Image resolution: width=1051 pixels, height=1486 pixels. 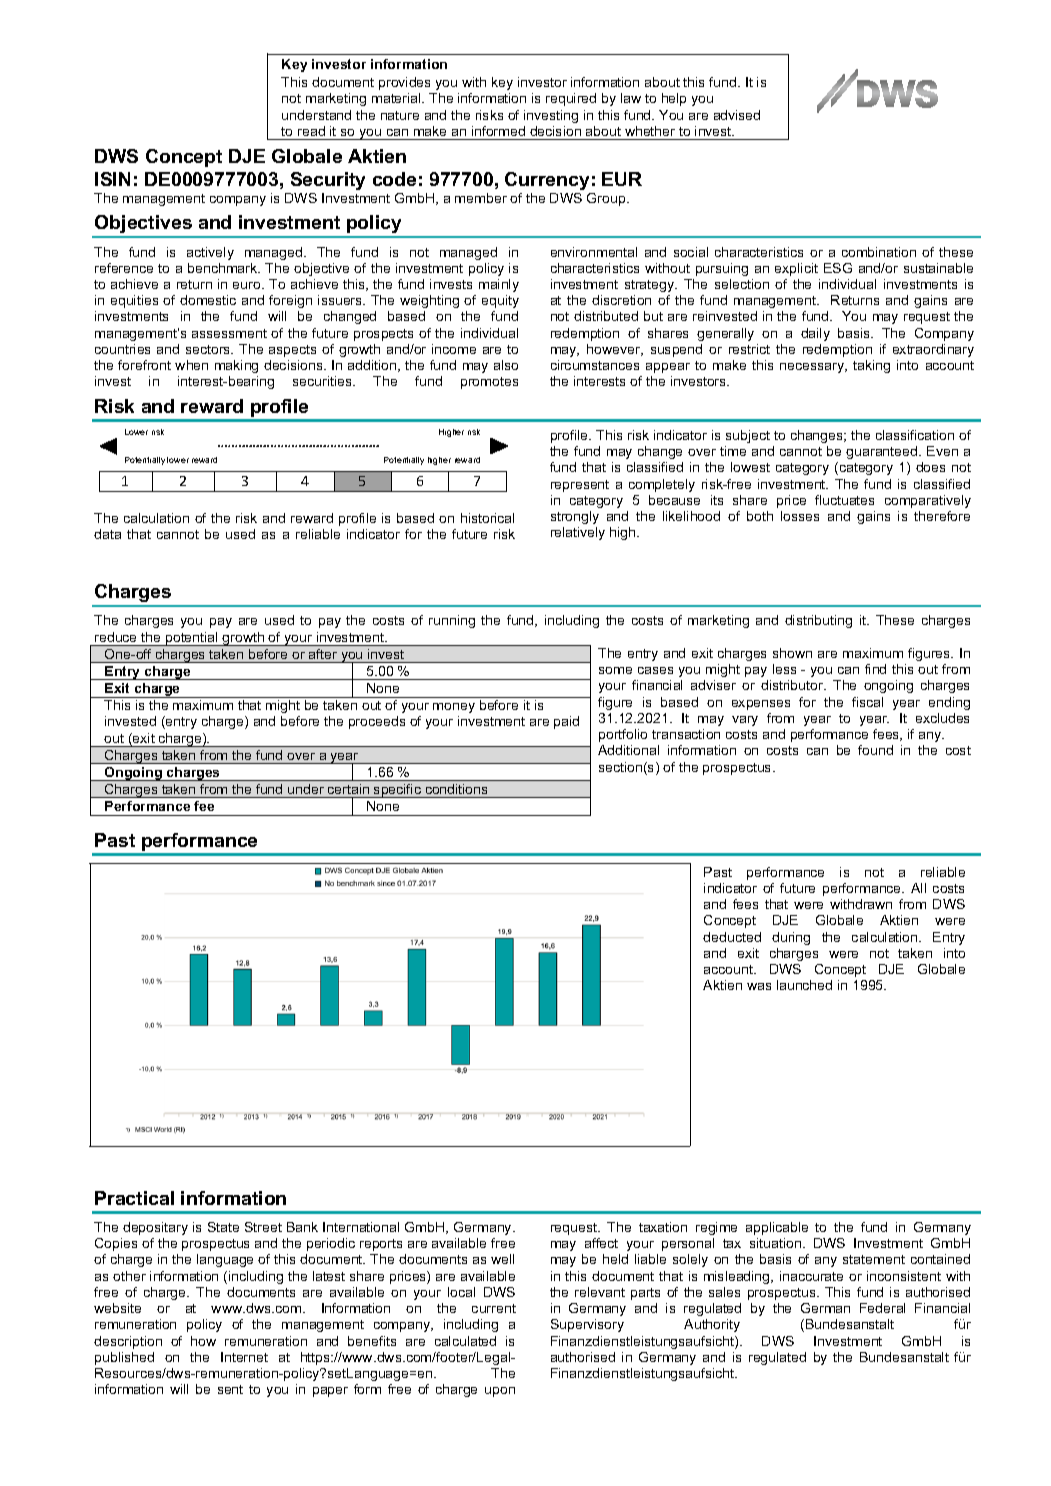 I want to click on upon, so click(x=500, y=1392).
